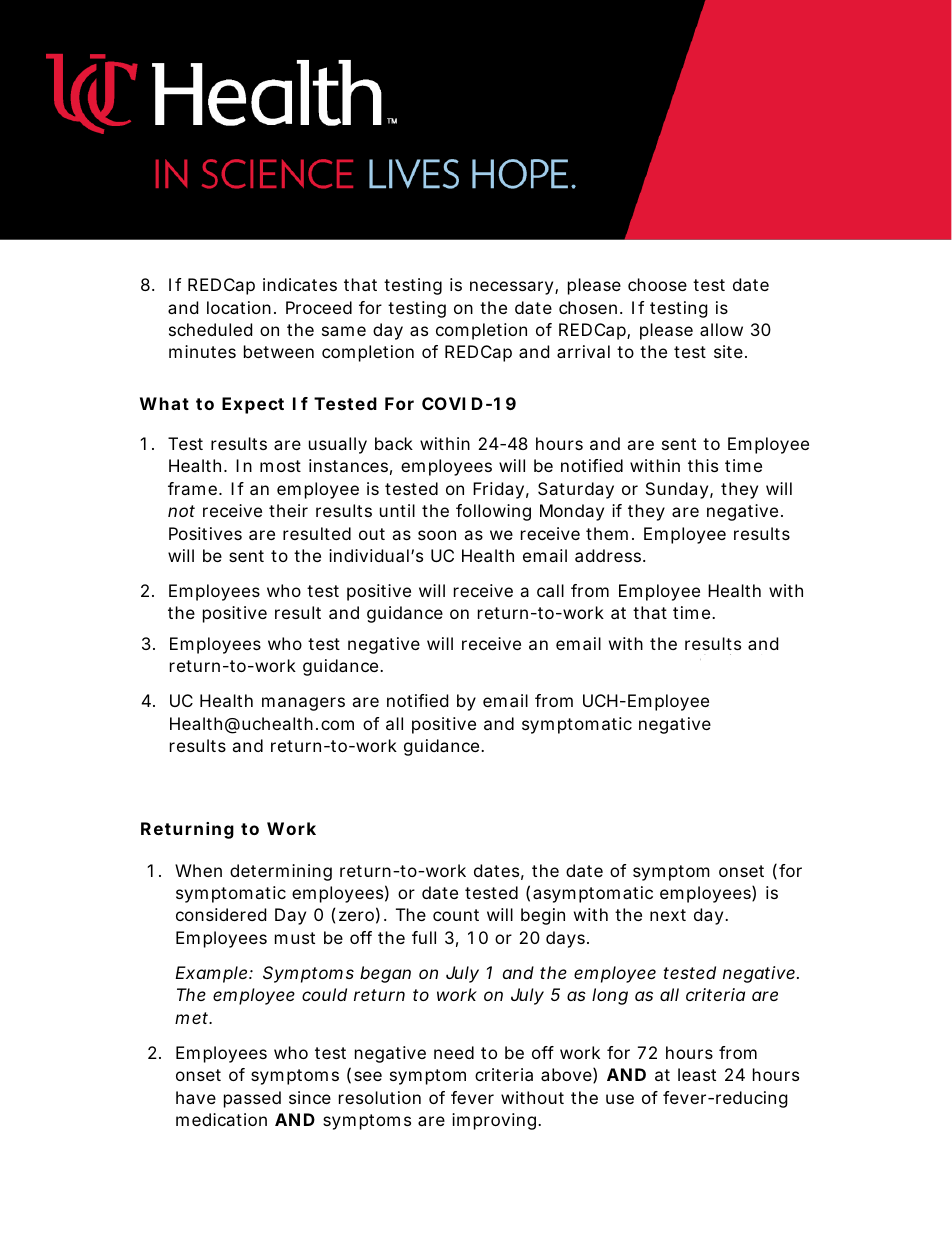 Image resolution: width=952 pixels, height=1233 pixels. What do you see at coordinates (252, 1099) in the image?
I see `passed` at bounding box center [252, 1099].
